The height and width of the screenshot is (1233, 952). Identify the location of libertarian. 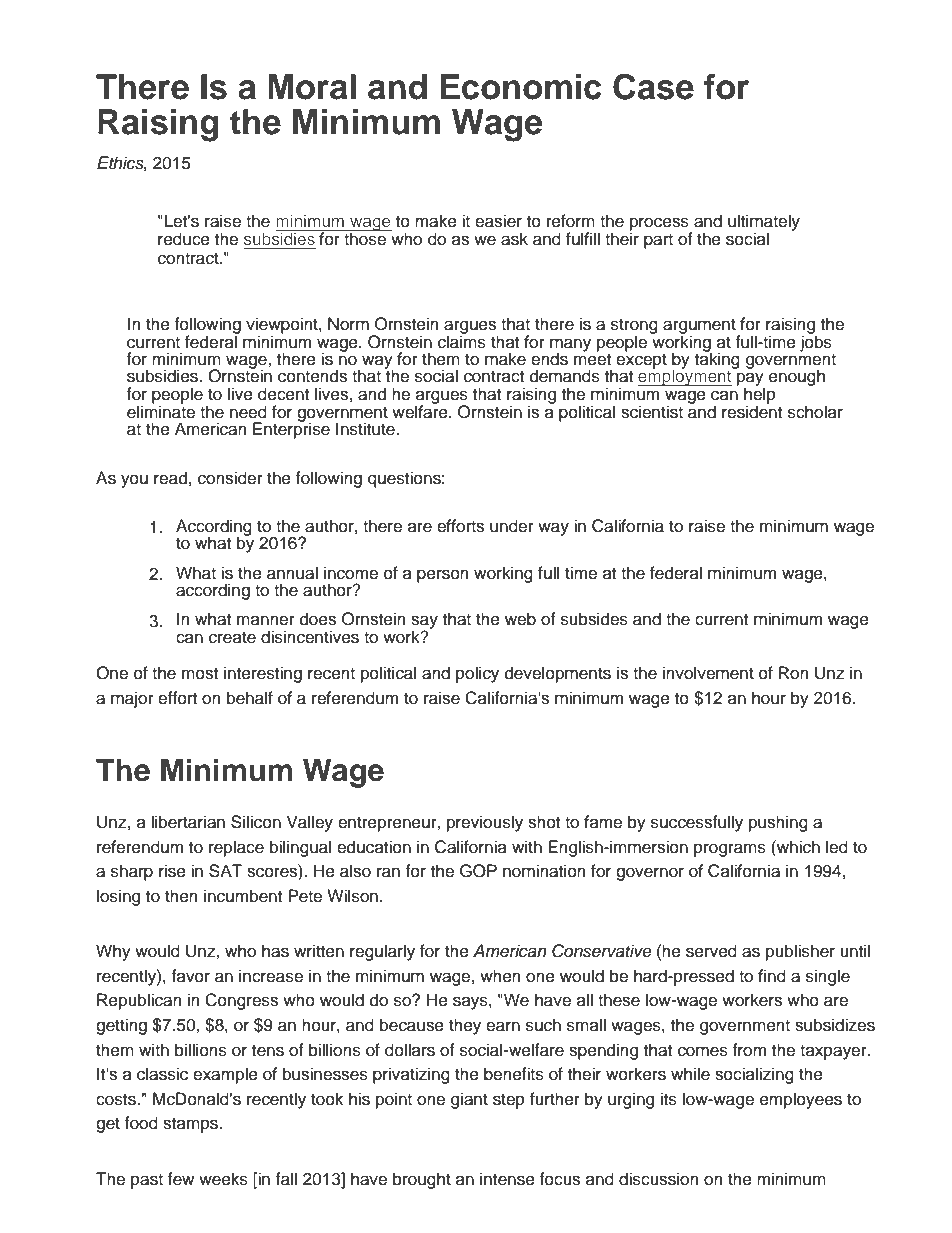
(188, 822).
